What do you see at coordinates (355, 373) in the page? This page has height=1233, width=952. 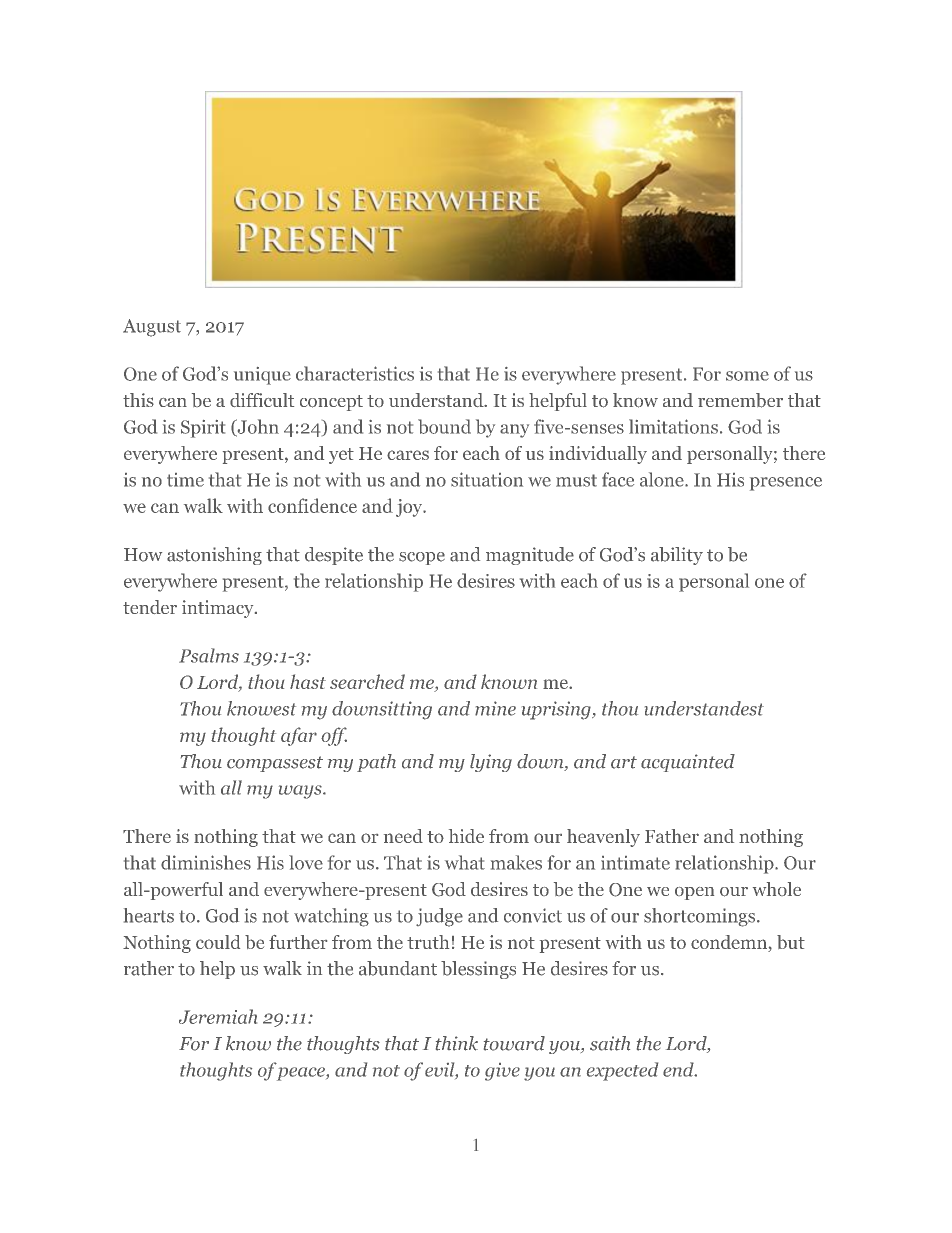 I see `characteristics` at bounding box center [355, 373].
